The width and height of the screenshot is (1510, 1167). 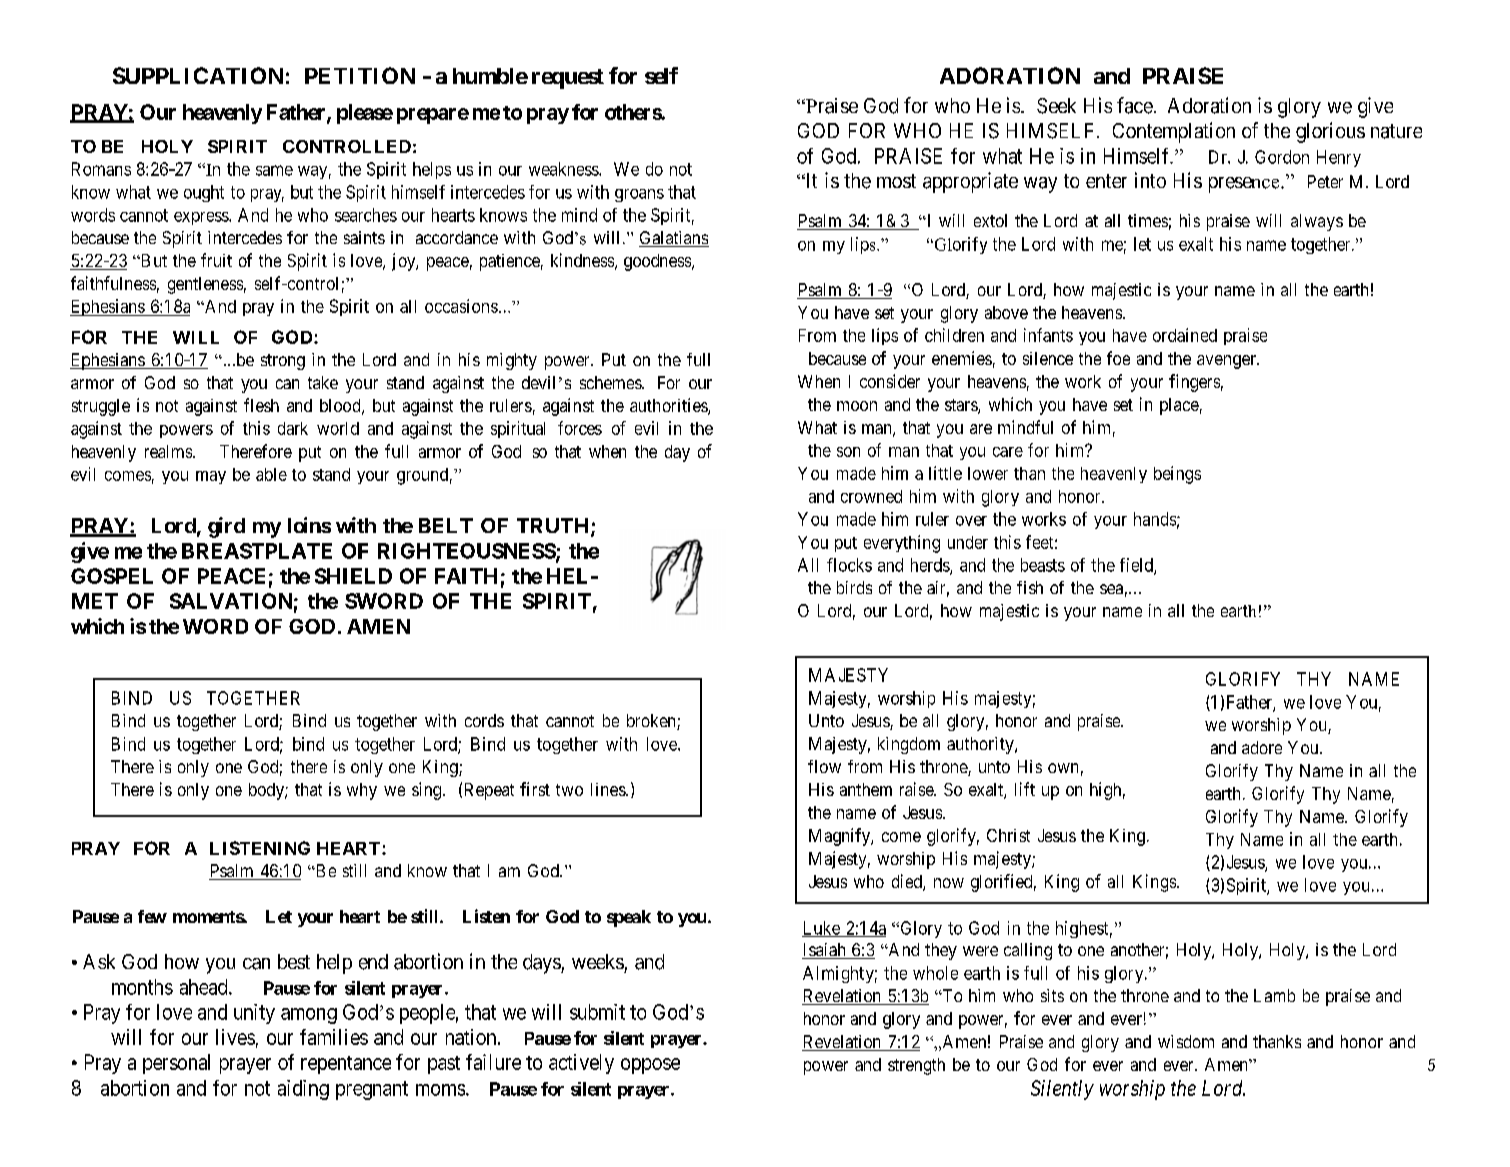 I want to click on lives, so click(x=235, y=1037).
